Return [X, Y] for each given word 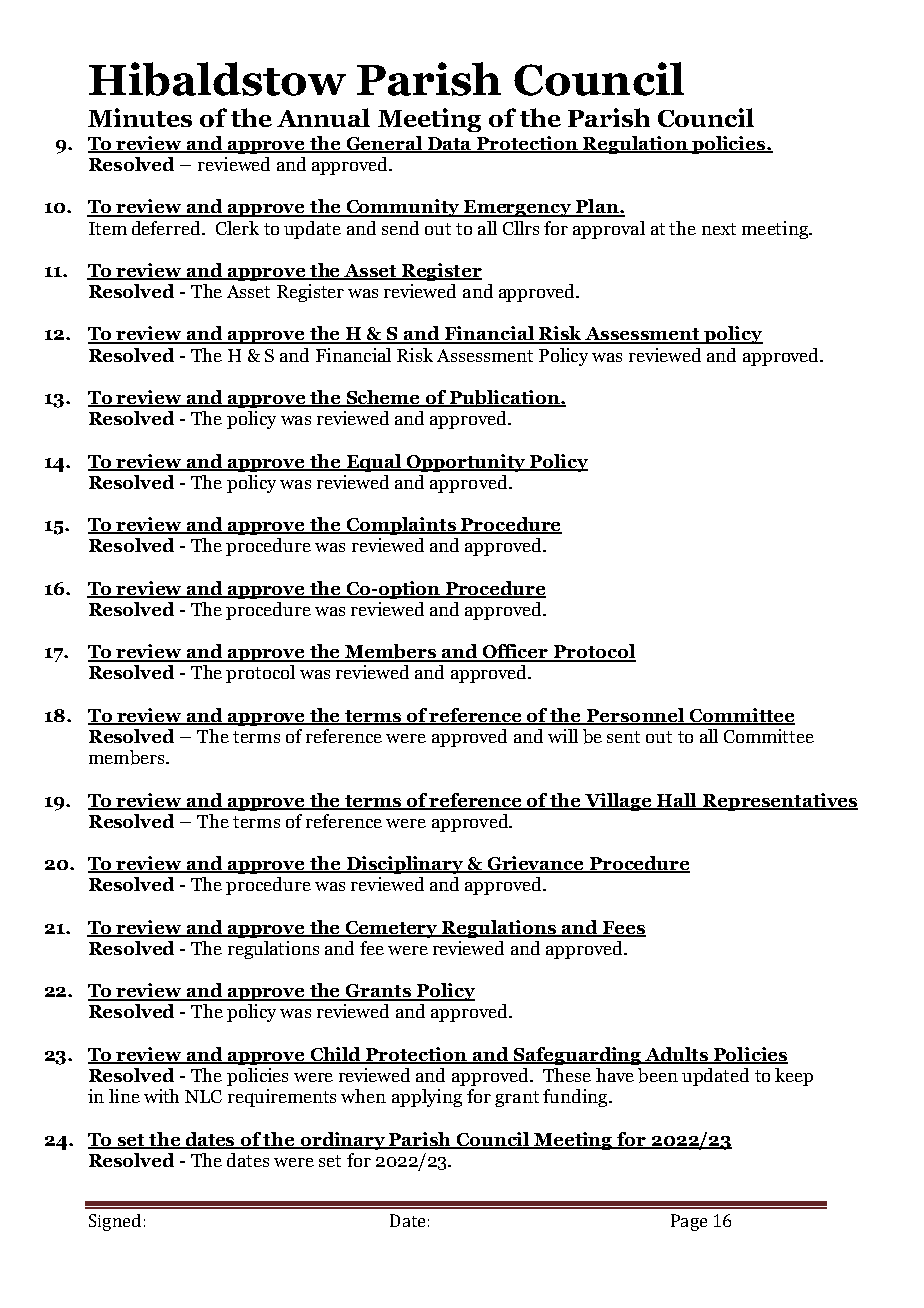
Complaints [401, 526]
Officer [515, 652]
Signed [115, 1222]
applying [427, 1098]
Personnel [635, 716]
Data [449, 145]
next [719, 229]
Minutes [140, 117]
